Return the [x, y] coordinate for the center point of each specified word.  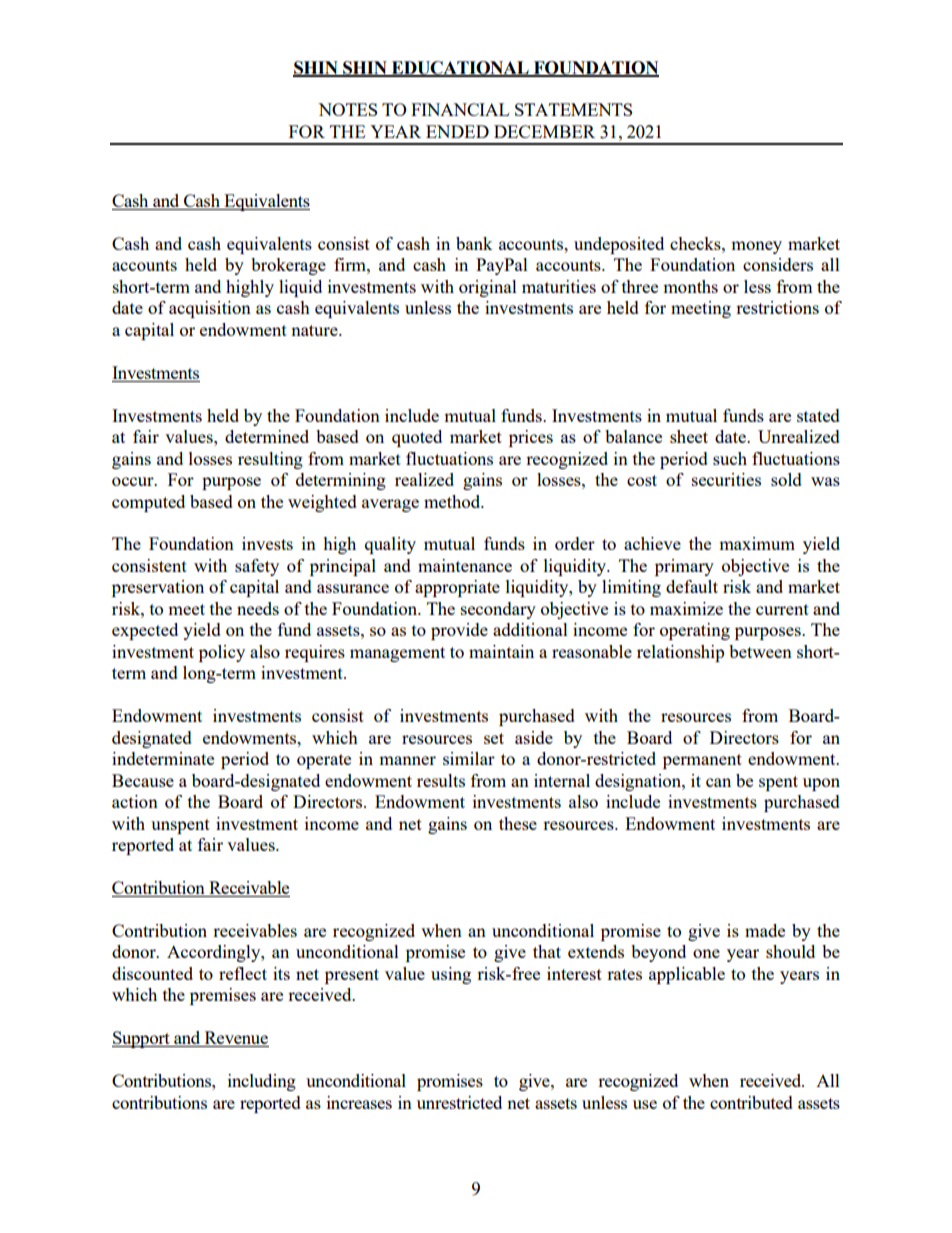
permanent [702, 761]
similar [469, 758]
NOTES [347, 109]
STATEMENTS [573, 109]
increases [359, 1102]
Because [143, 780]
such [730, 458]
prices [531, 438]
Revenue [235, 1039]
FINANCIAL [460, 109]
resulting [270, 460]
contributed [751, 1102]
